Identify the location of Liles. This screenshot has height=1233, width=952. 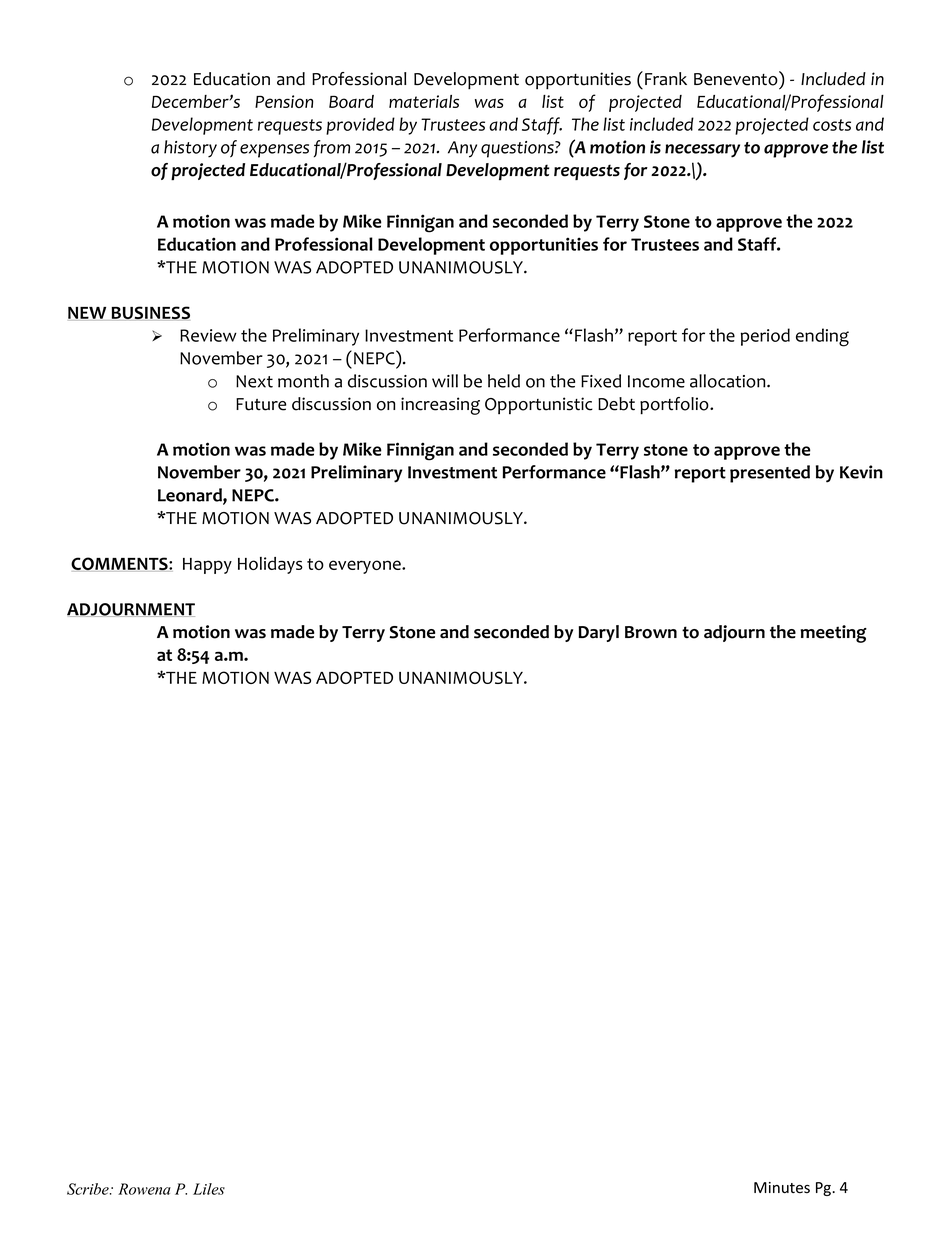
(209, 1189).
